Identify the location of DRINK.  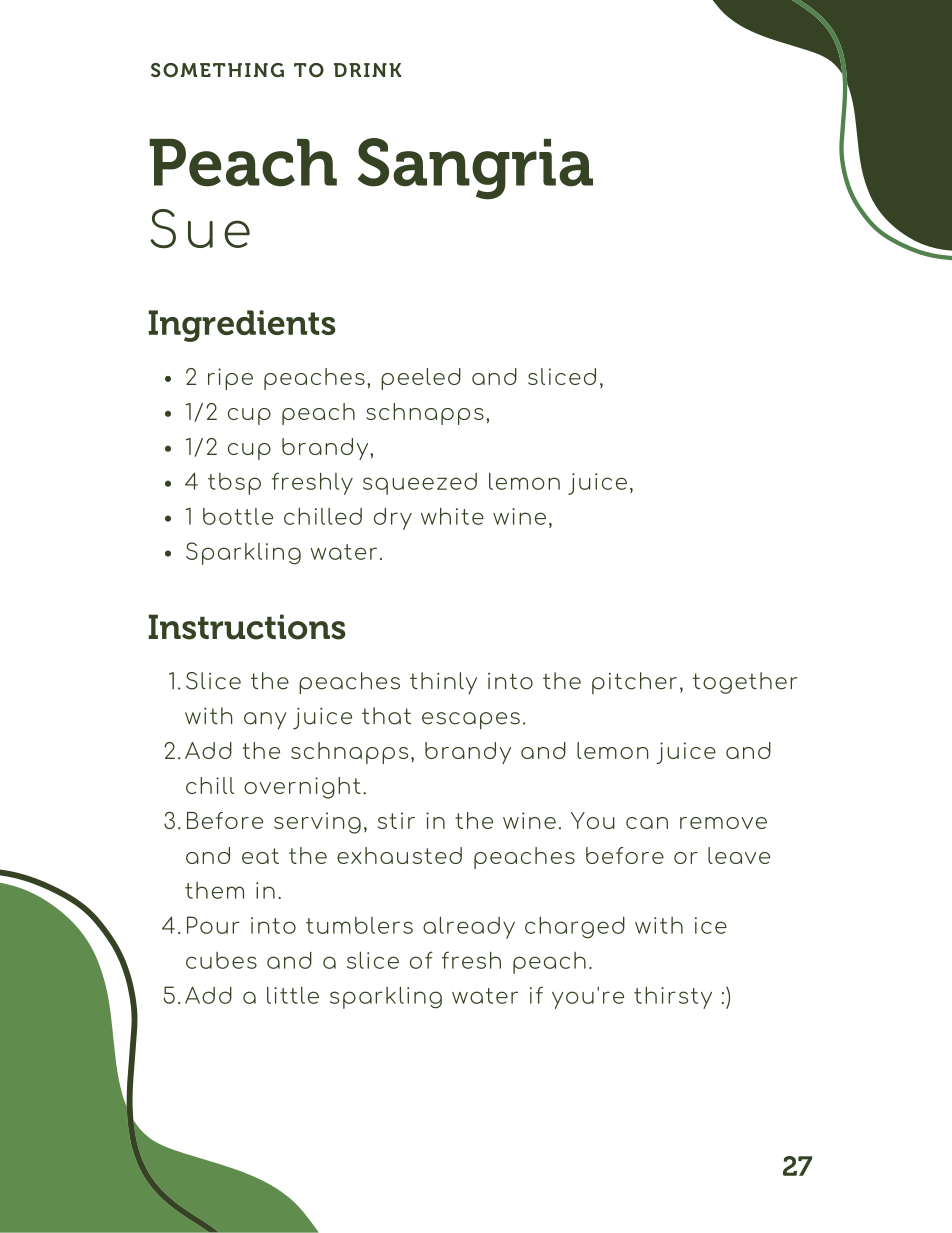
(367, 70).
